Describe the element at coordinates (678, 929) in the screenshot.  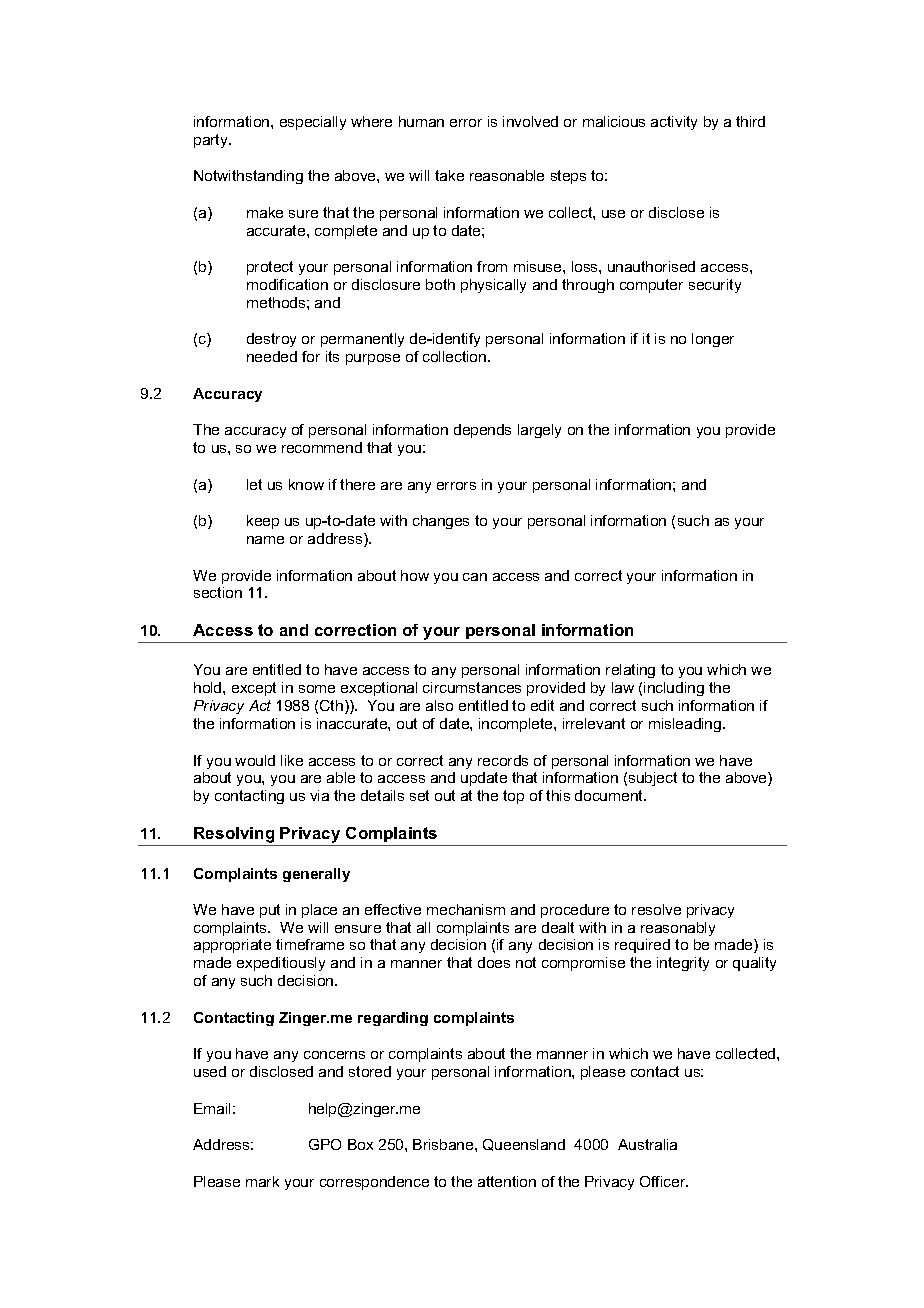
I see `reasonably` at that location.
